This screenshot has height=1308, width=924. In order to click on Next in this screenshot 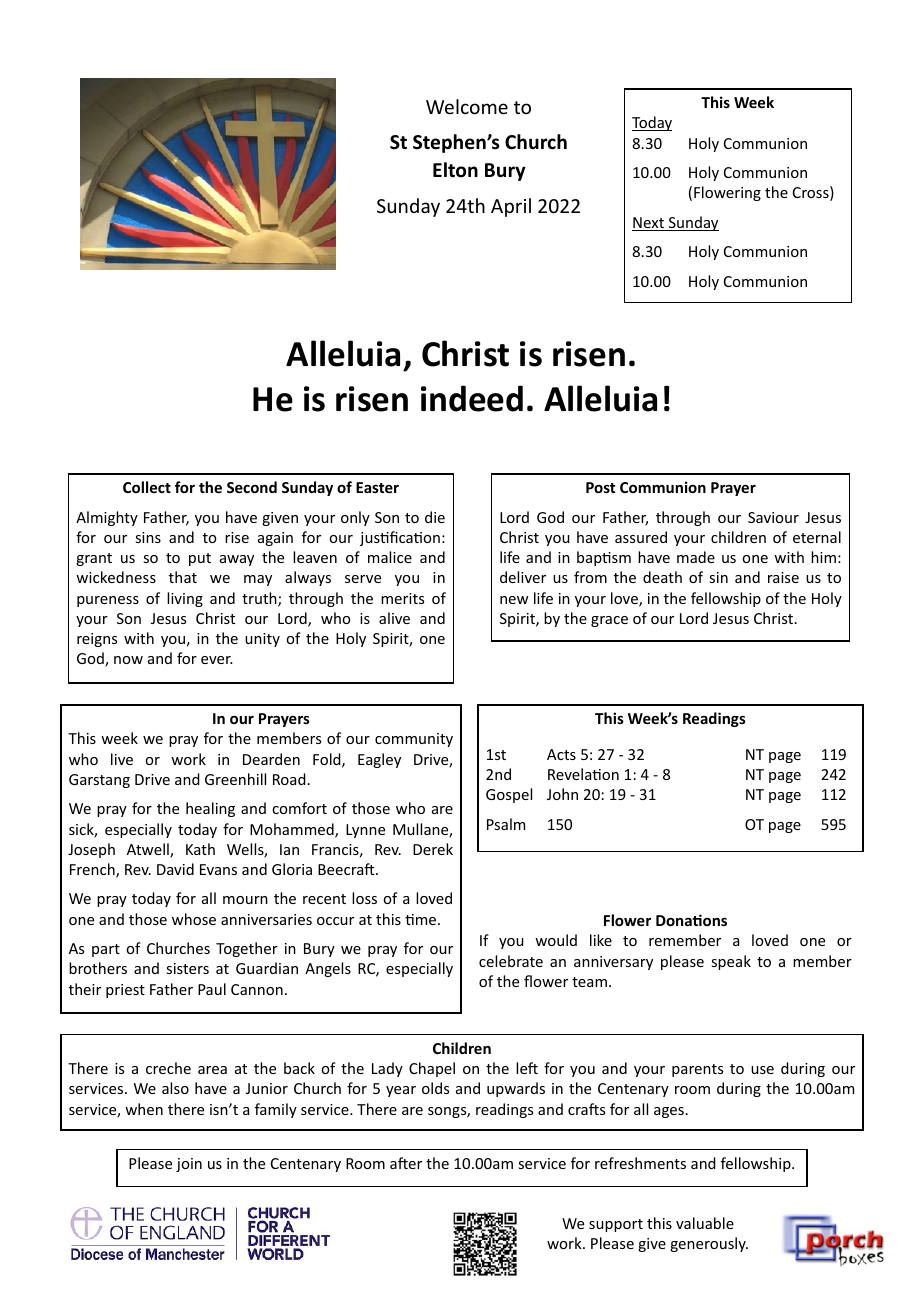, I will do `click(649, 224)`.
